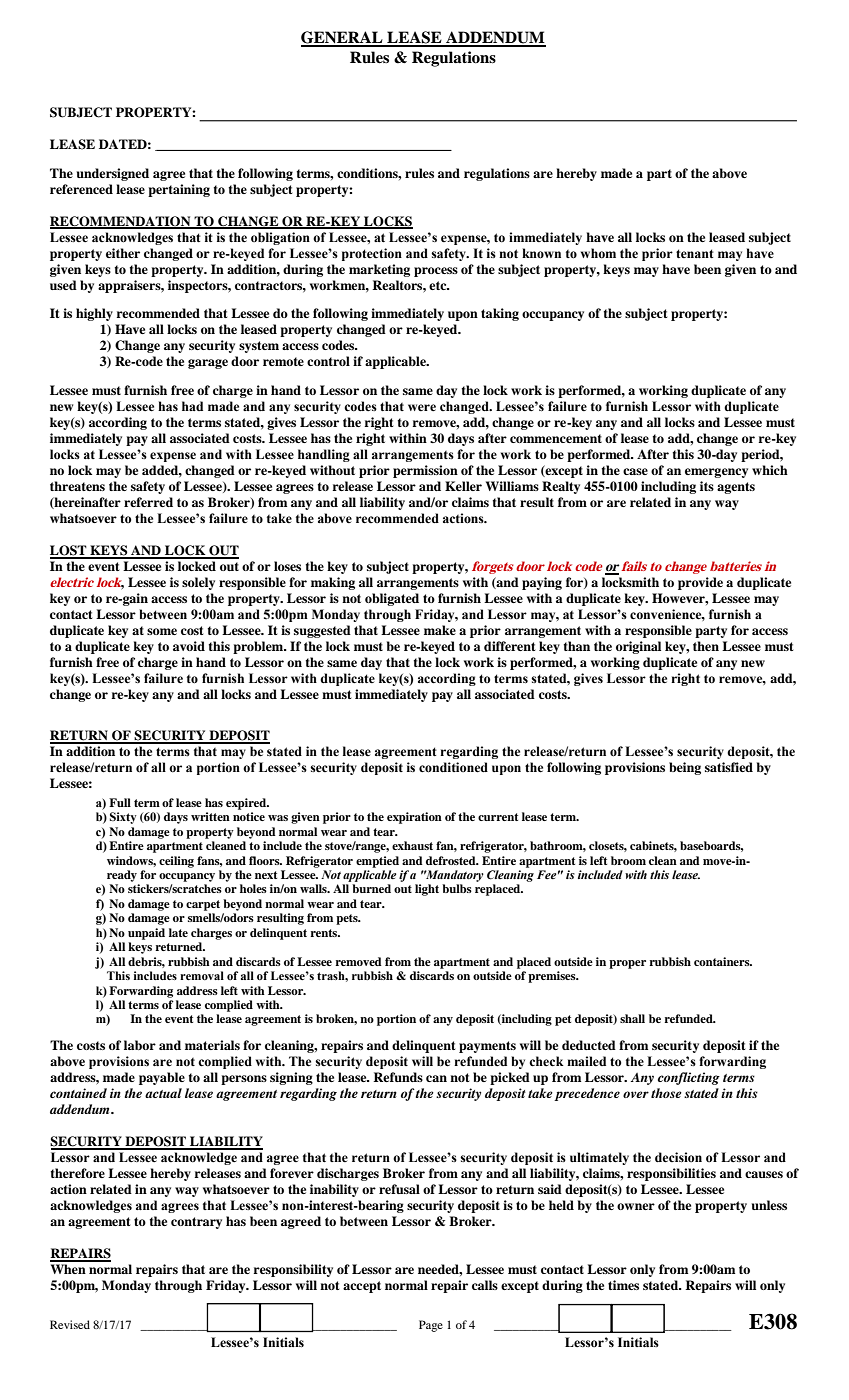 The image size is (849, 1400). What do you see at coordinates (192, 406) in the screenshot?
I see `had` at bounding box center [192, 406].
